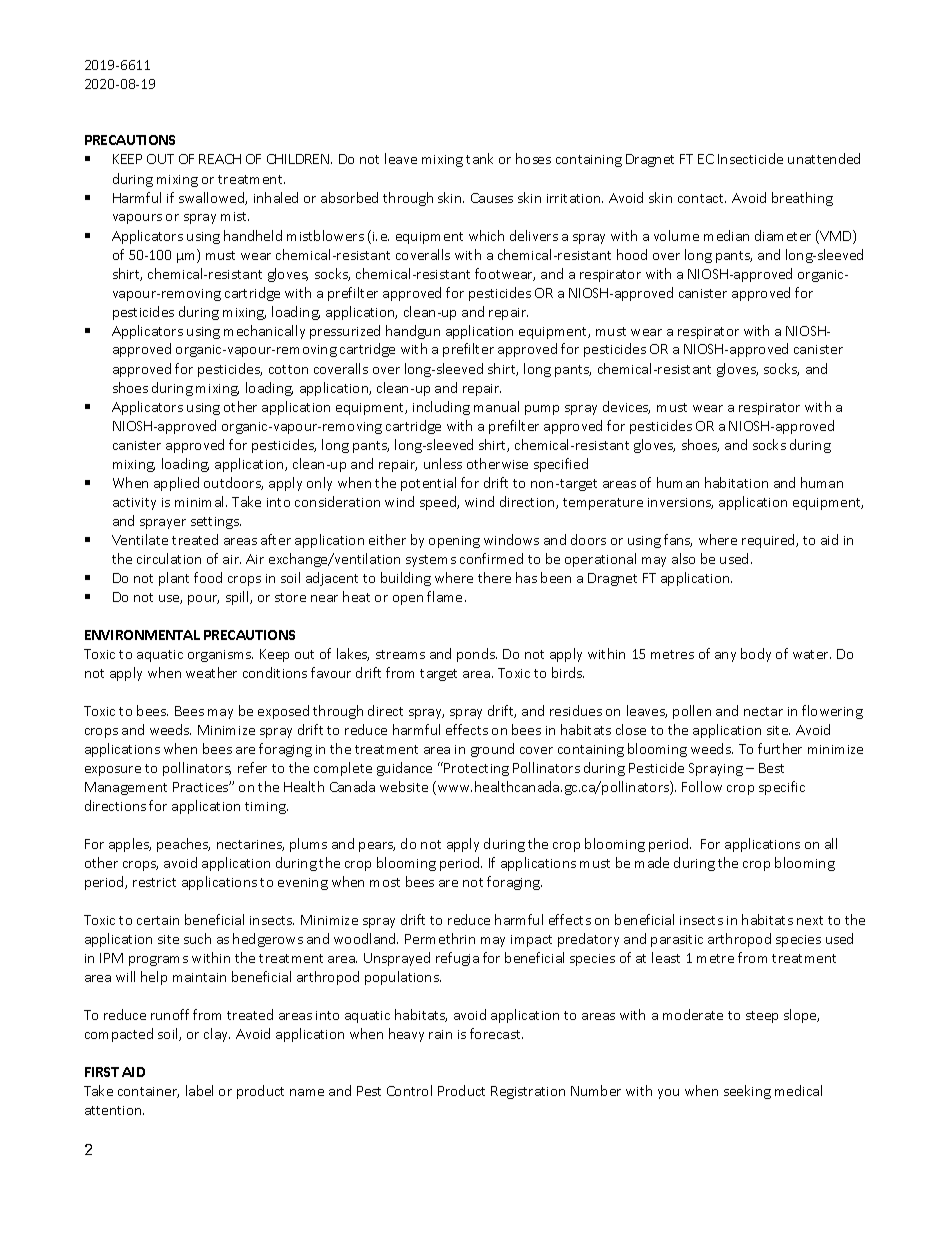 The width and height of the screenshot is (952, 1233). Describe the element at coordinates (199, 1090) in the screenshot. I see `label` at that location.
